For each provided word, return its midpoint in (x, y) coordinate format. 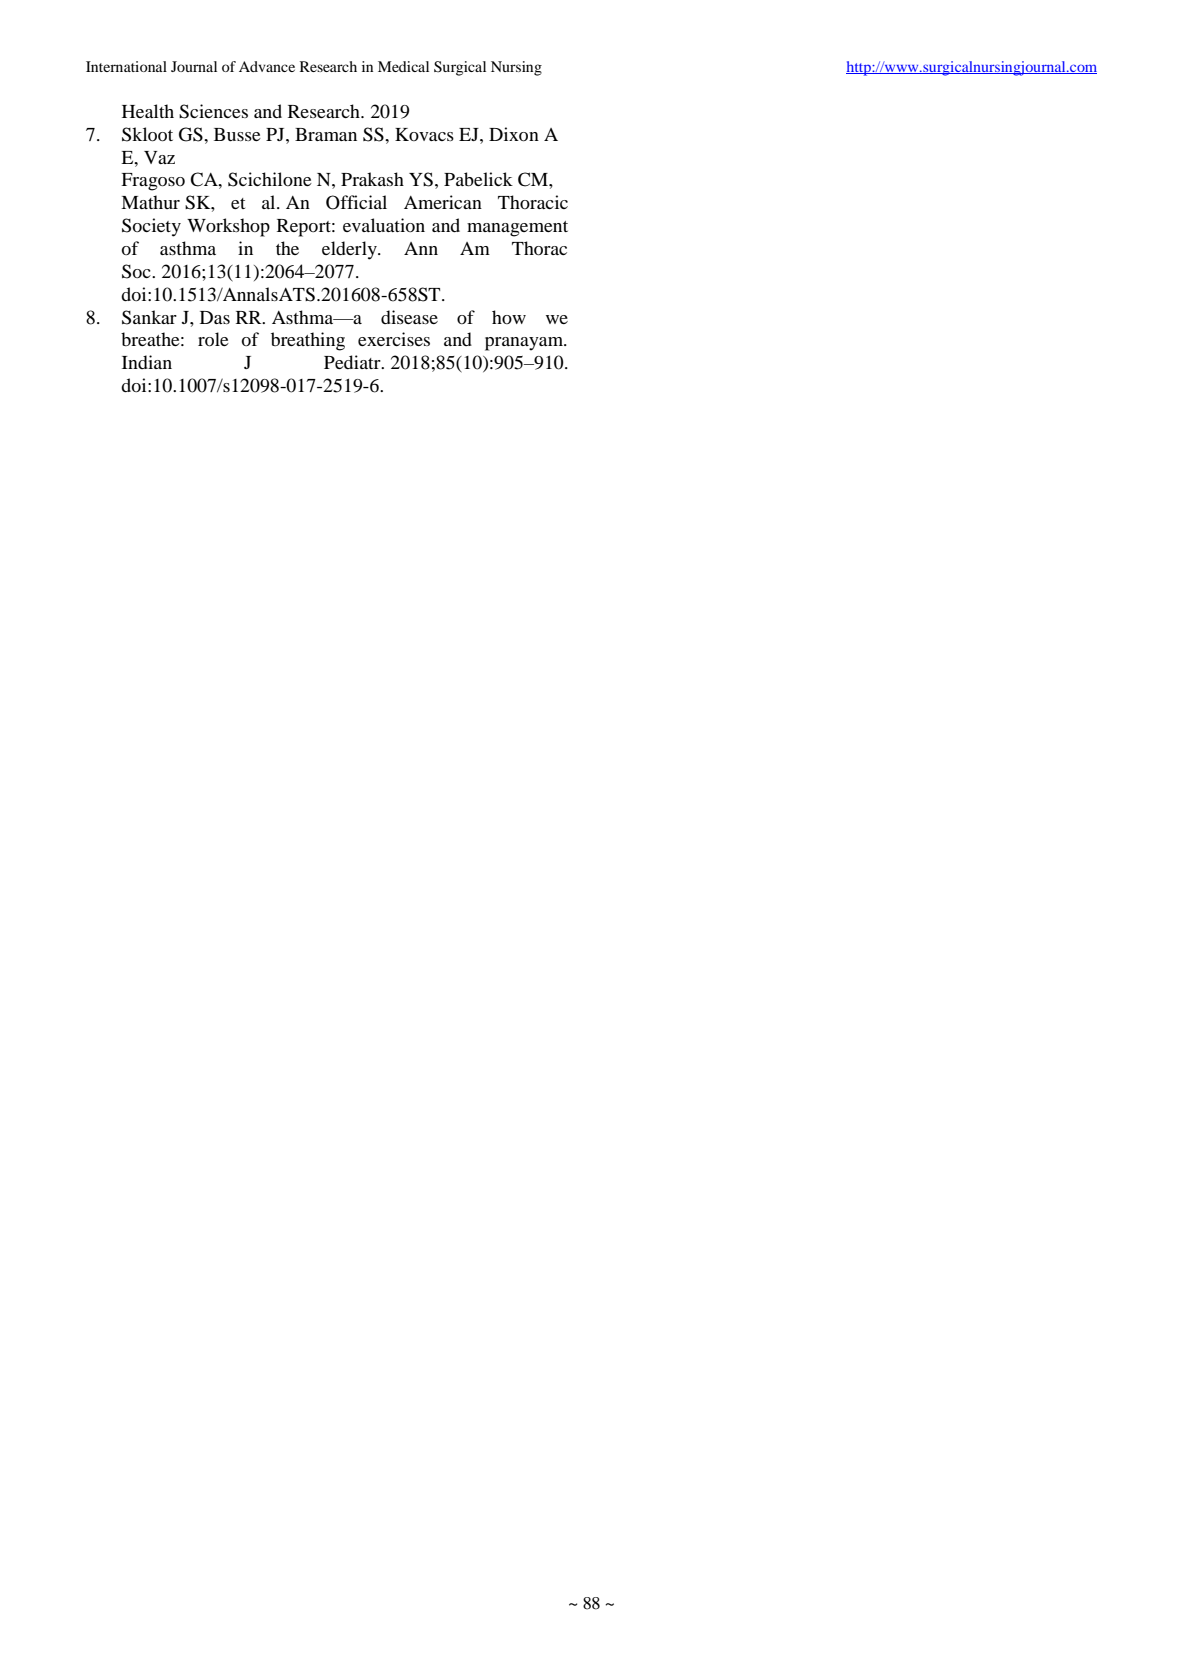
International (126, 66)
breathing (308, 341)
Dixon (514, 134)
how (509, 317)
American (443, 202)
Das (215, 317)
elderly (350, 250)
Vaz (159, 157)
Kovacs (424, 134)
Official (356, 202)
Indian (147, 362)
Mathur (150, 202)
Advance (267, 66)
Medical (403, 66)
